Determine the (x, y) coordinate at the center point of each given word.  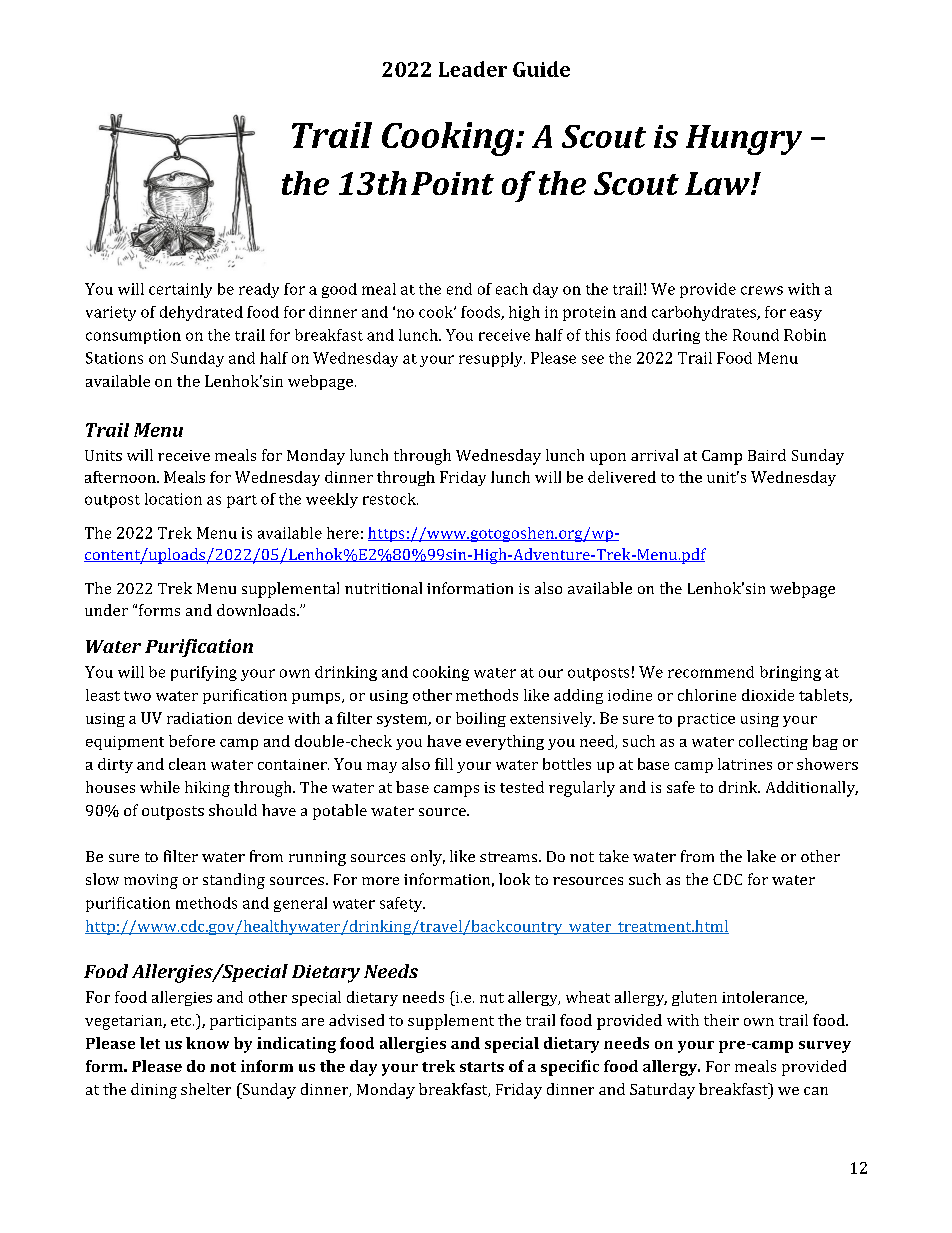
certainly (180, 290)
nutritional (383, 588)
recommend (711, 672)
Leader (473, 69)
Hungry (744, 140)
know (207, 1043)
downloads (257, 610)
